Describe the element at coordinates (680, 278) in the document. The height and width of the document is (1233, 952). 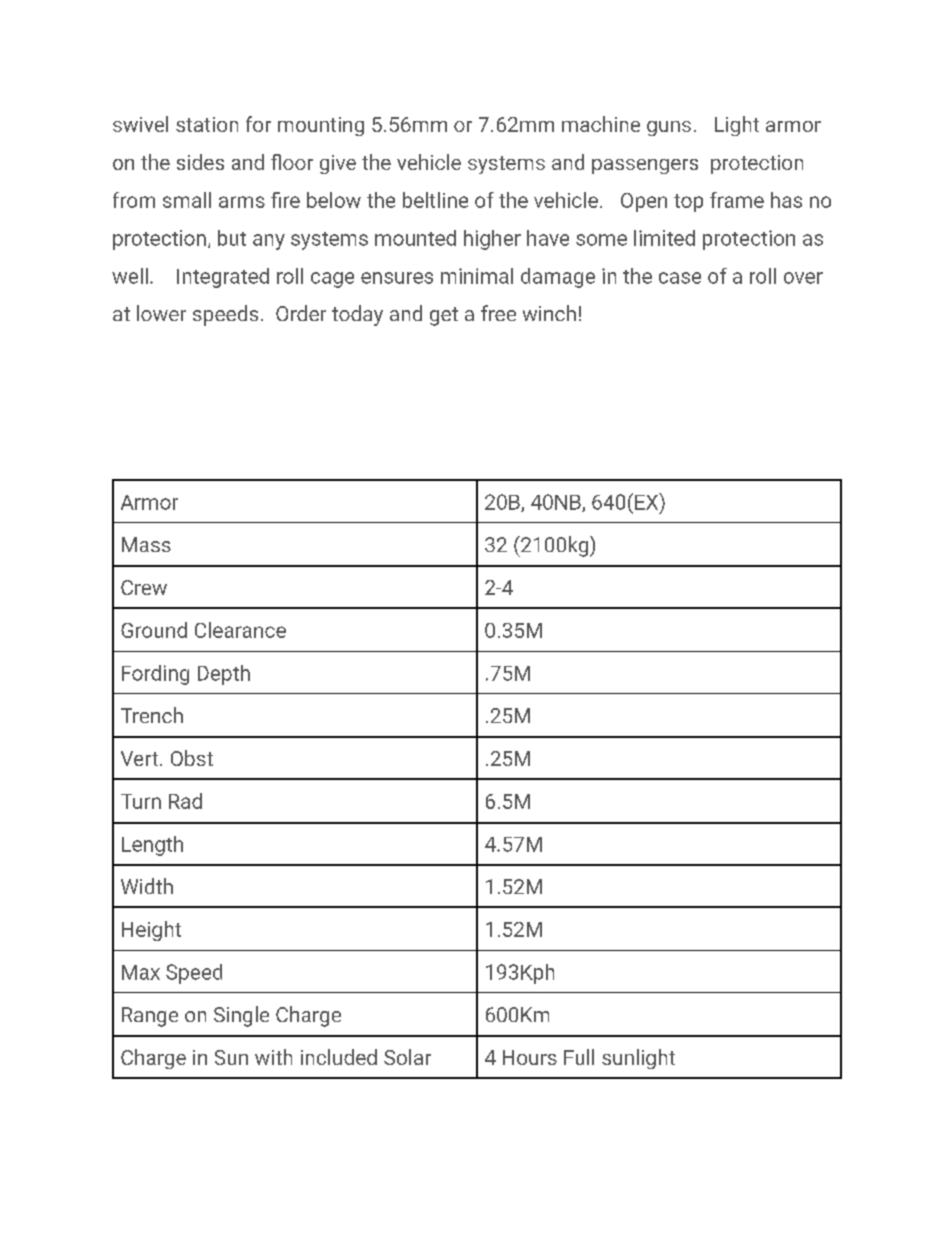
I see `case` at that location.
